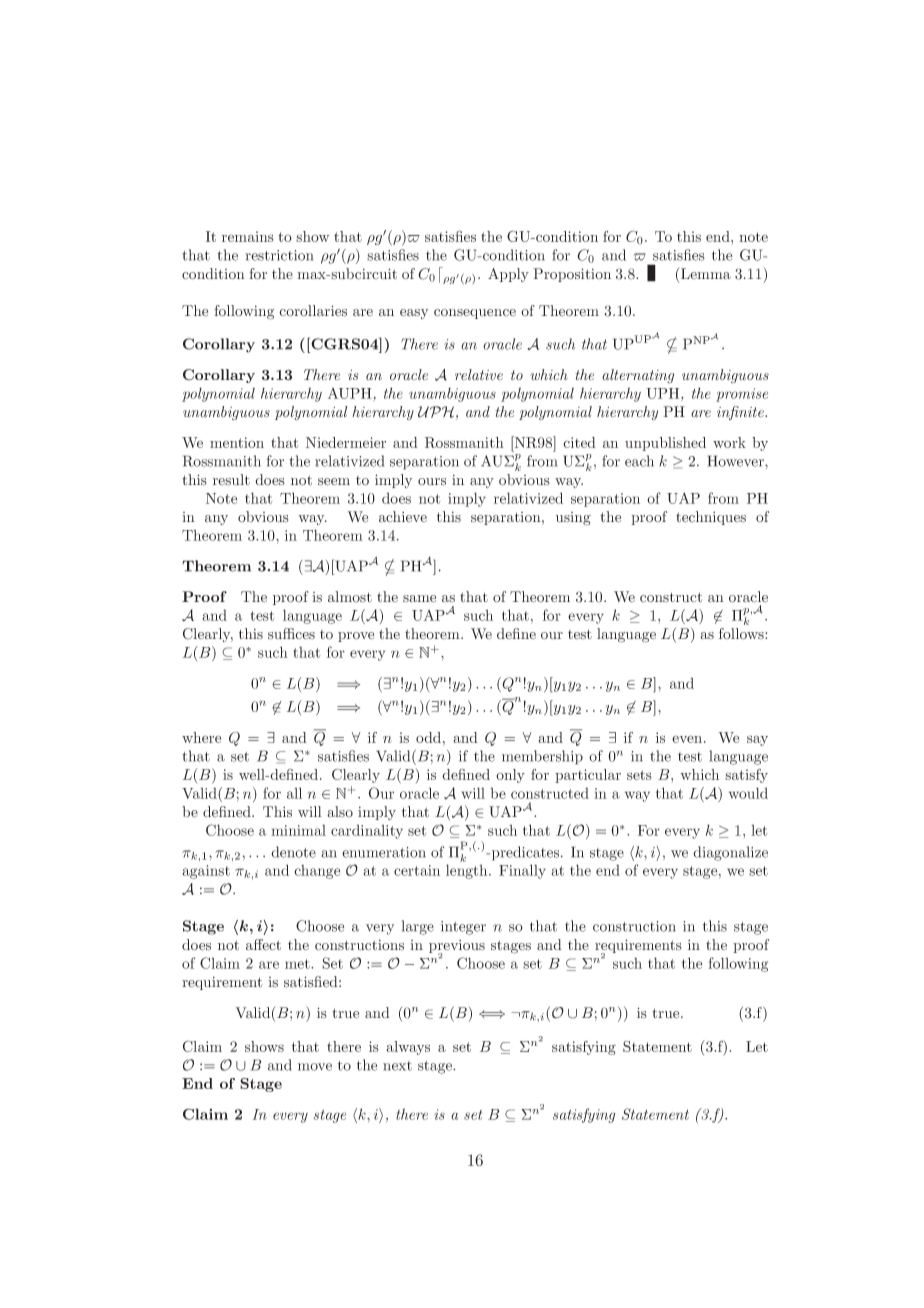 This page has width=924, height=1308. What do you see at coordinates (279, 255) in the page?
I see `restriction` at bounding box center [279, 255].
